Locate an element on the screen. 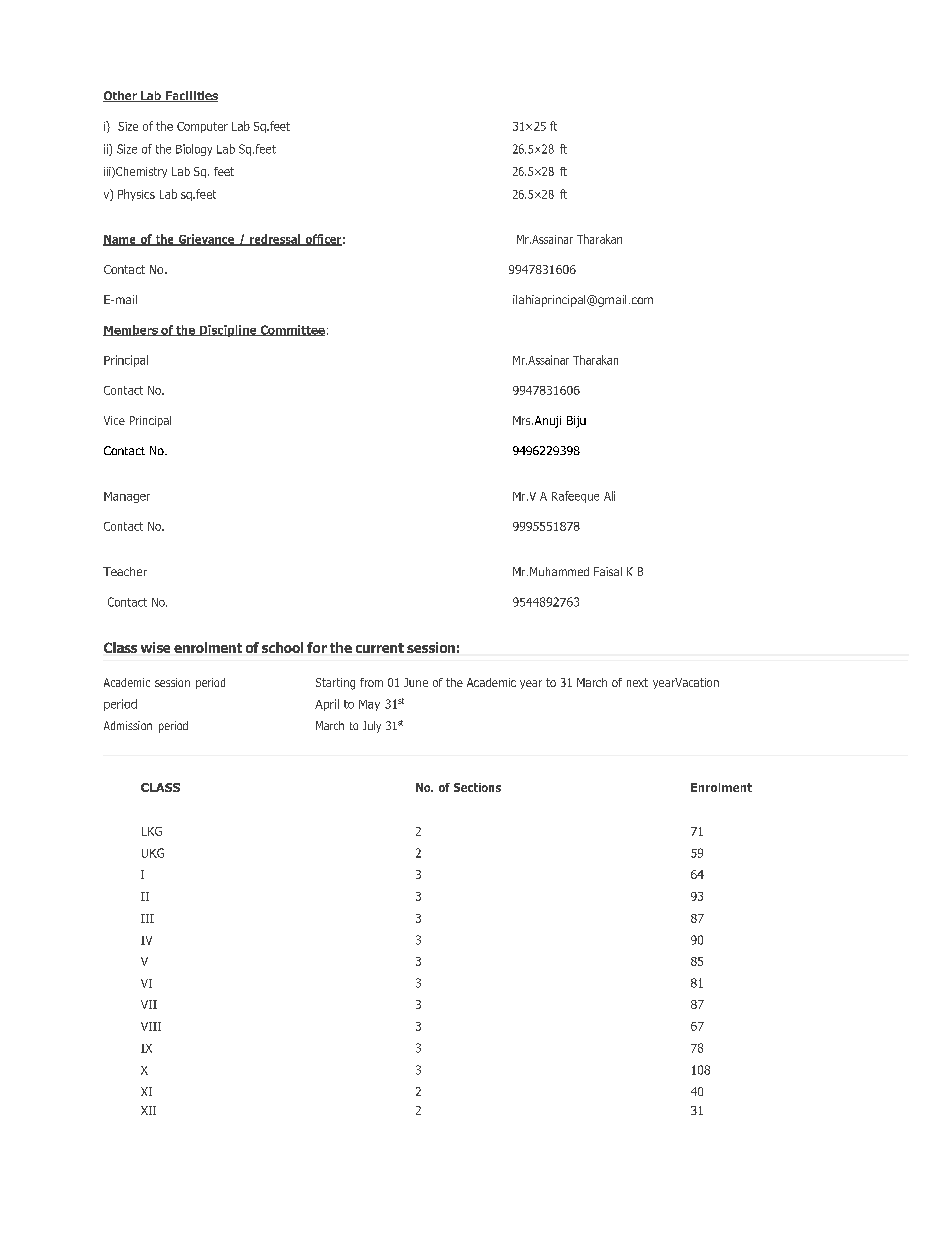 This screenshot has width=952, height=1233. next is located at coordinates (637, 682).
